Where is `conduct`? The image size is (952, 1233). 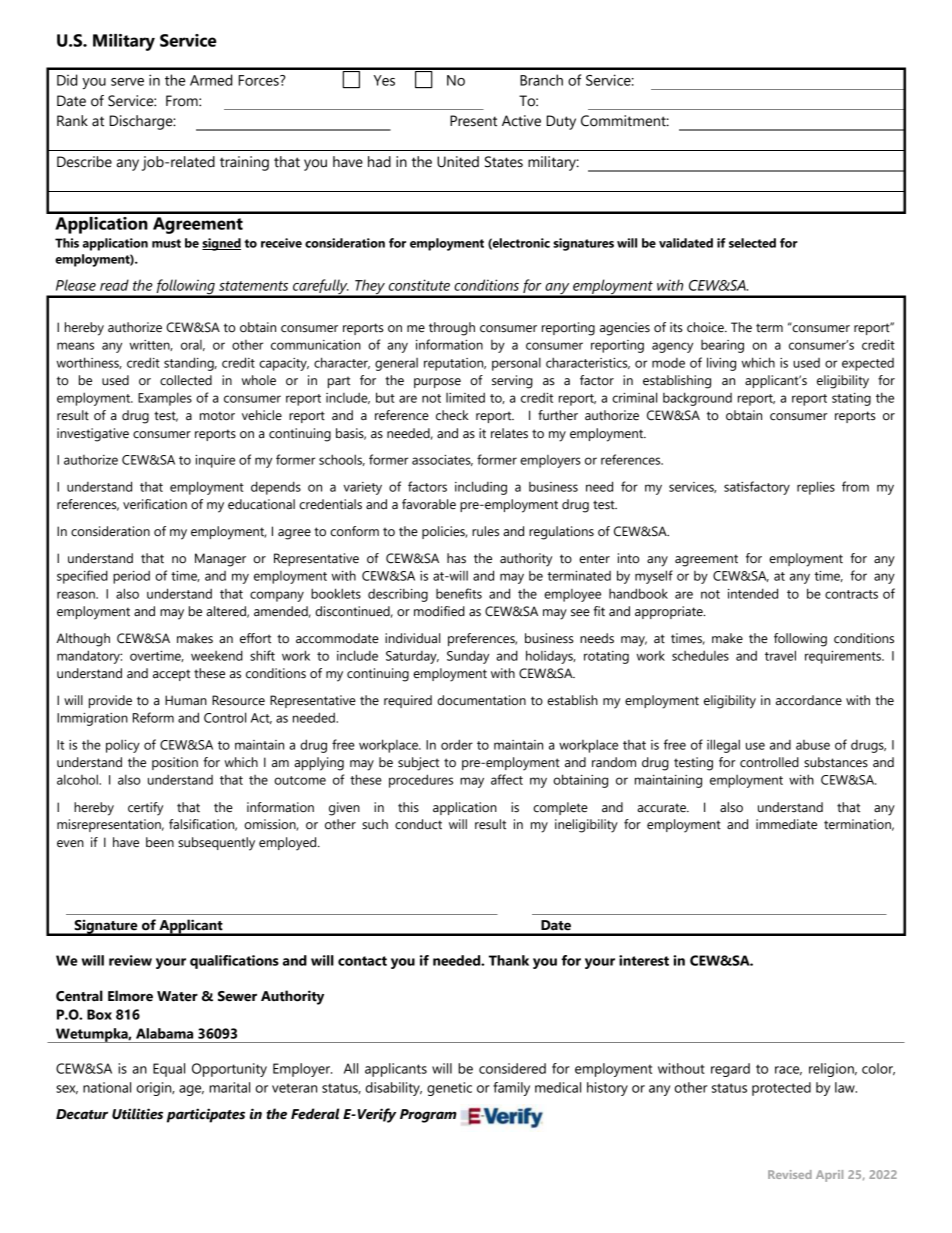
conduct is located at coordinates (418, 824).
